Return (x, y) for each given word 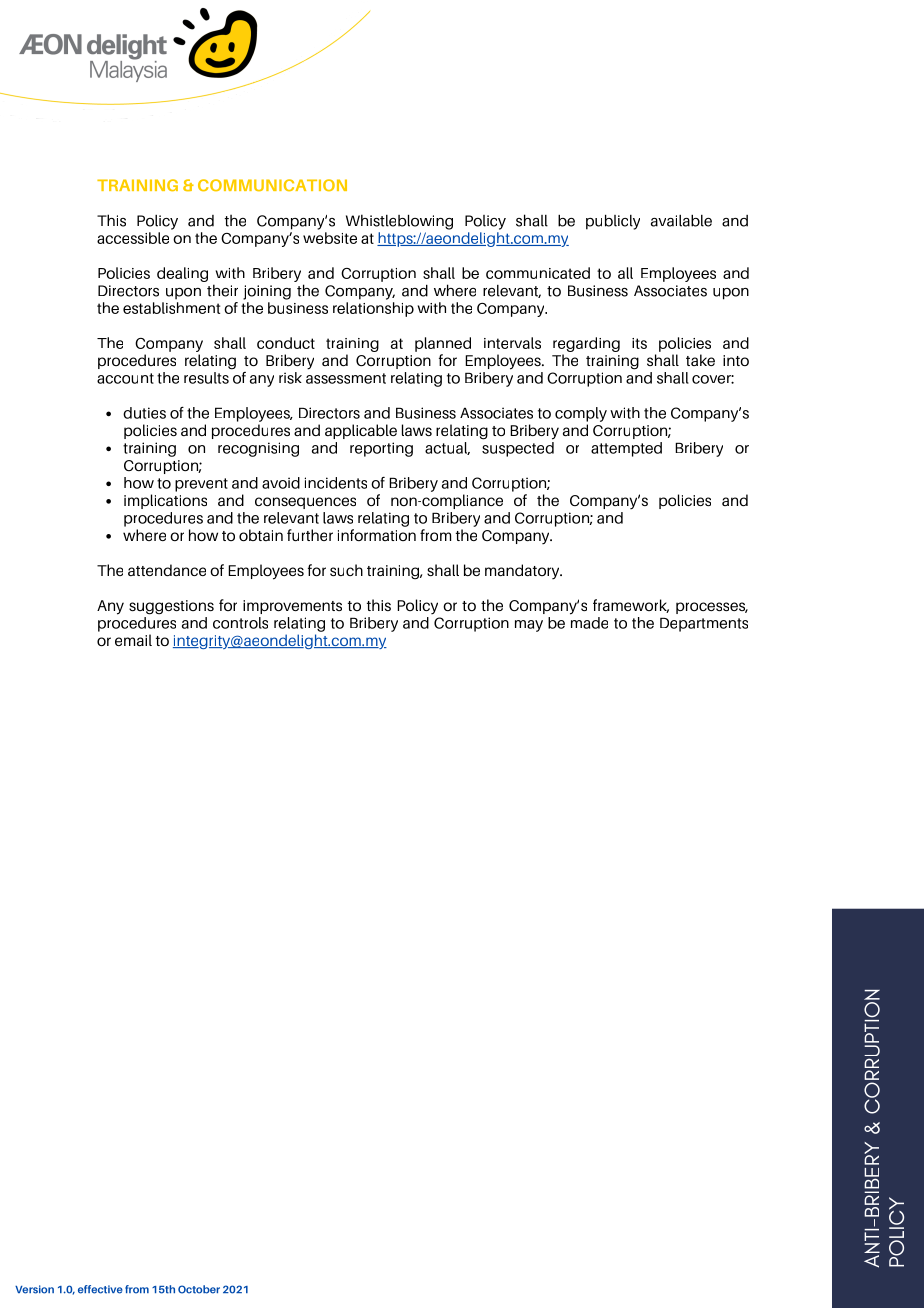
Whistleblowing (399, 222)
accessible (133, 238)
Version (34, 1289)
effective (100, 1289)
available (681, 220)
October (199, 1289)
